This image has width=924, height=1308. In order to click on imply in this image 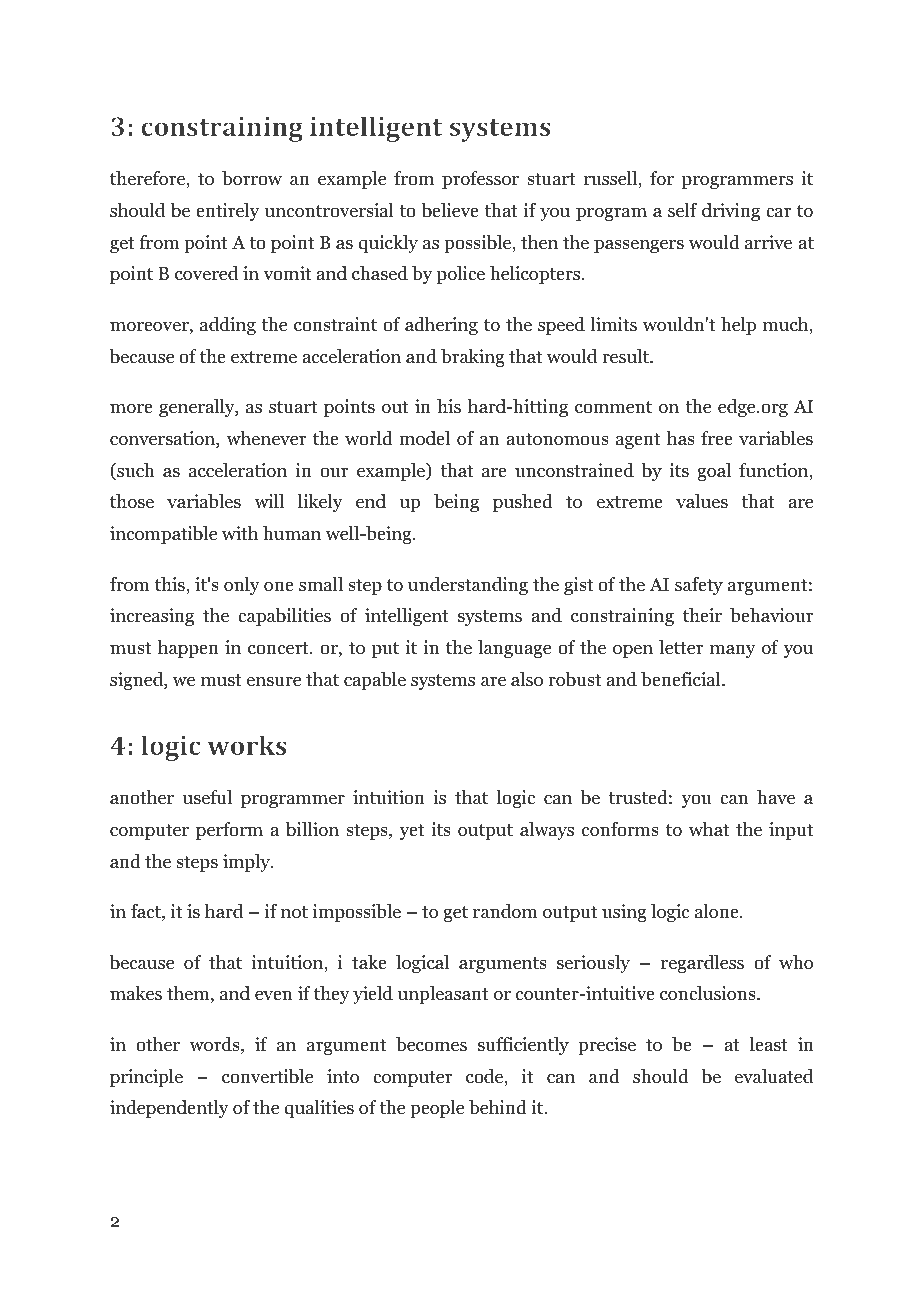, I will do `click(247, 863)`.
